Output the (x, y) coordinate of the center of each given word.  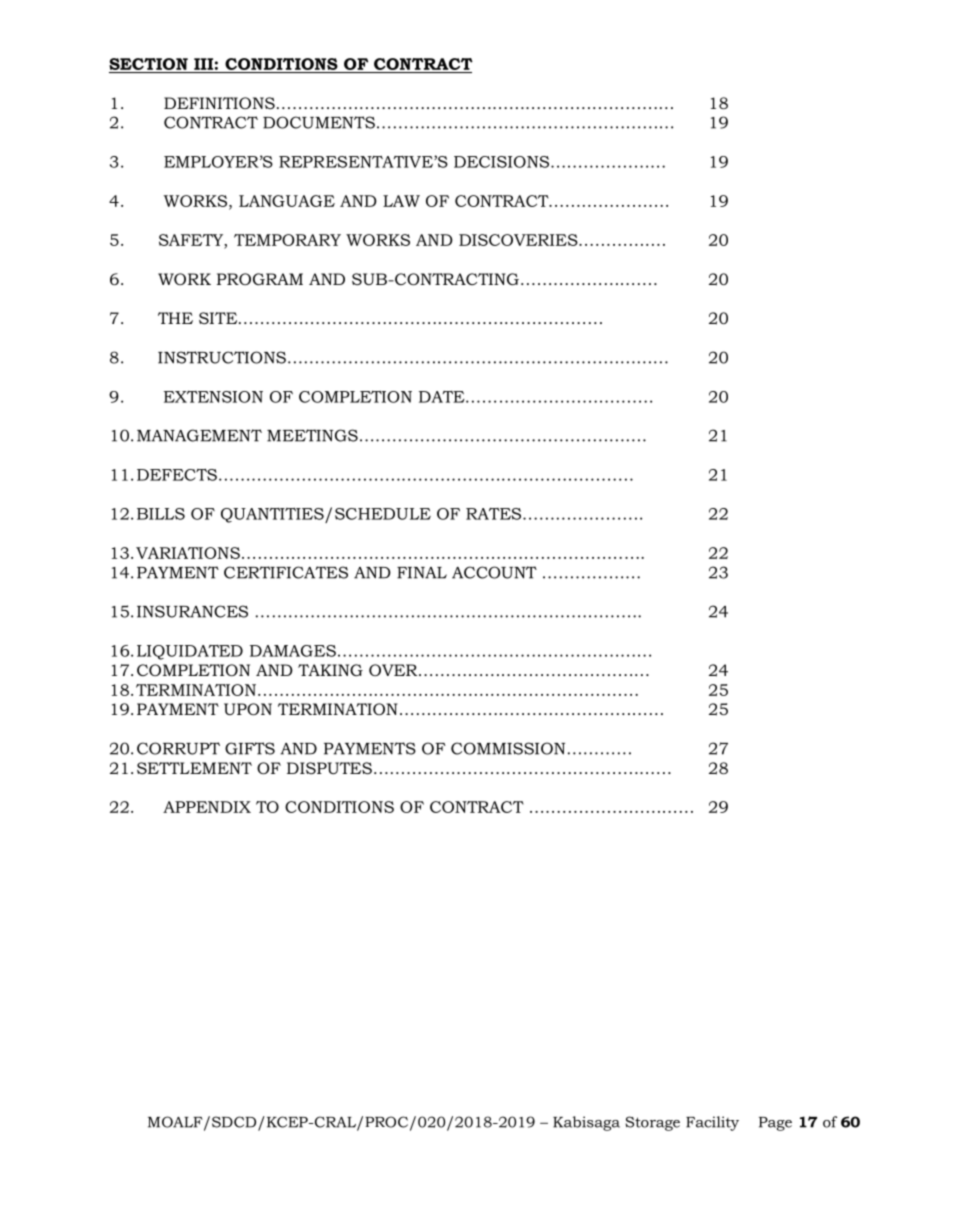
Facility (712, 1123)
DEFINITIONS (219, 103)
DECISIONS (503, 162)
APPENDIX (207, 807)
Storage (653, 1123)
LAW (401, 201)
